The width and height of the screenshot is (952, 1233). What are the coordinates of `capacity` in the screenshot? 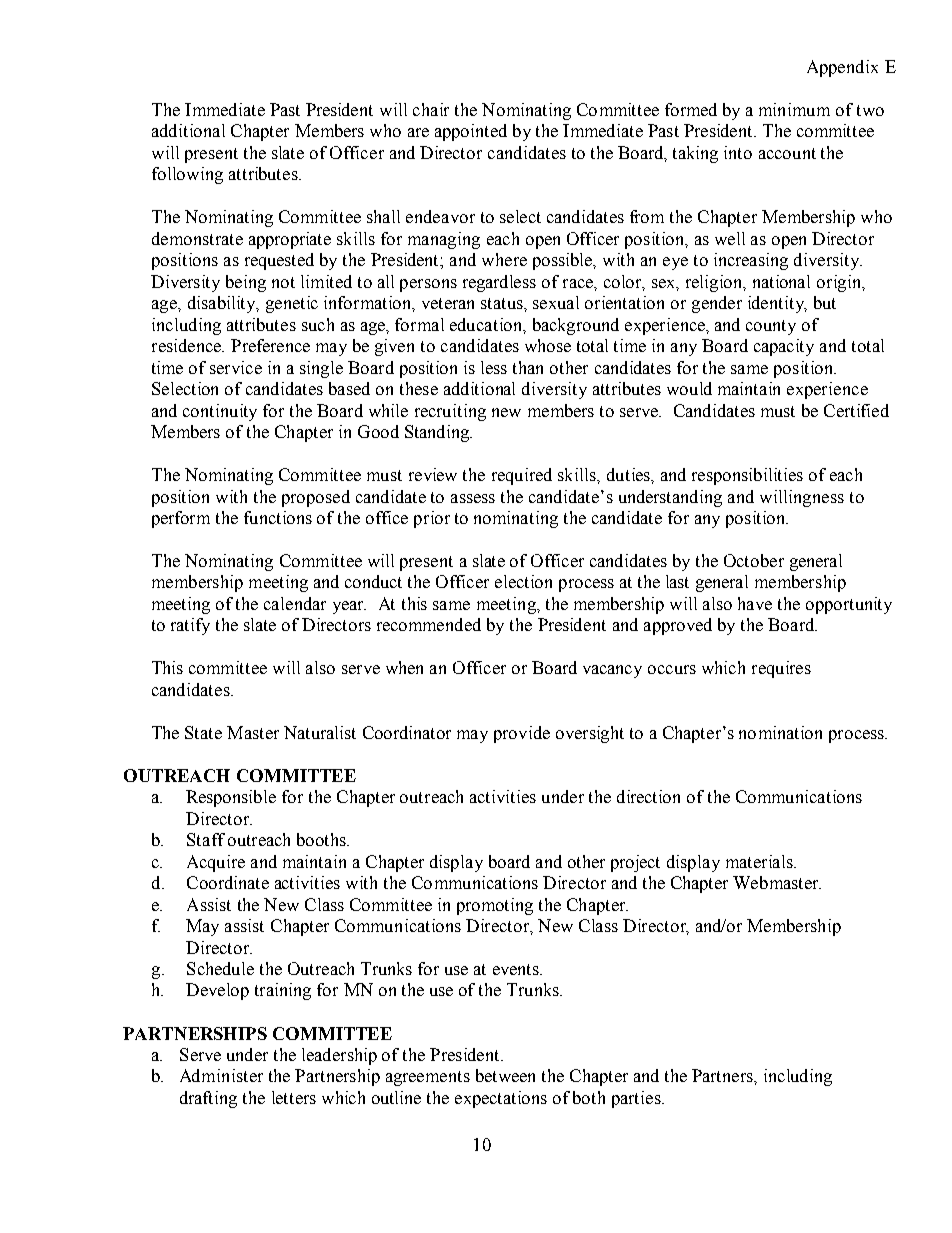 It's located at (784, 347).
